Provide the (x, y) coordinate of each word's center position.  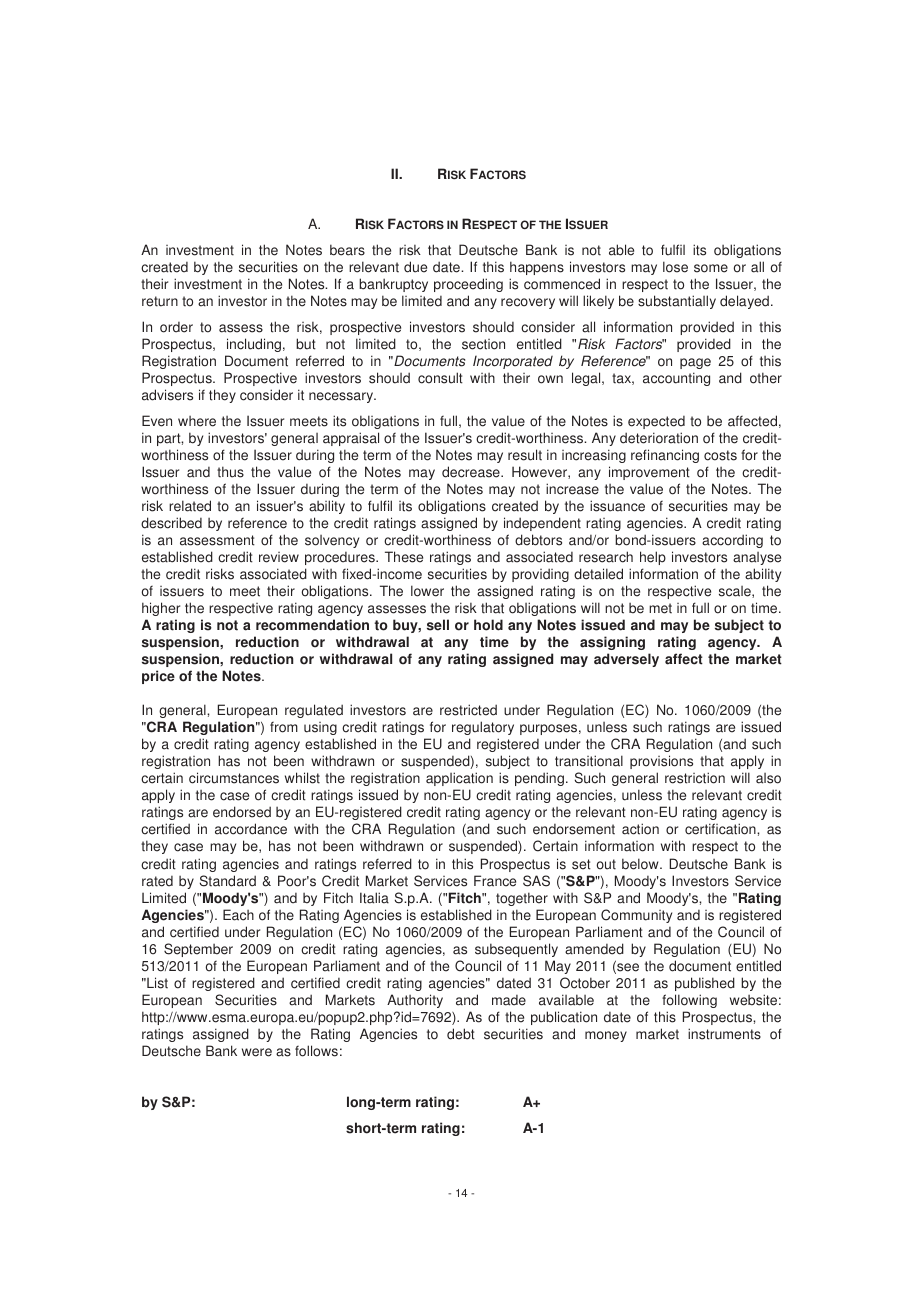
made (509, 1000)
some (711, 268)
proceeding (468, 285)
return (160, 301)
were (257, 1052)
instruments (724, 1034)
